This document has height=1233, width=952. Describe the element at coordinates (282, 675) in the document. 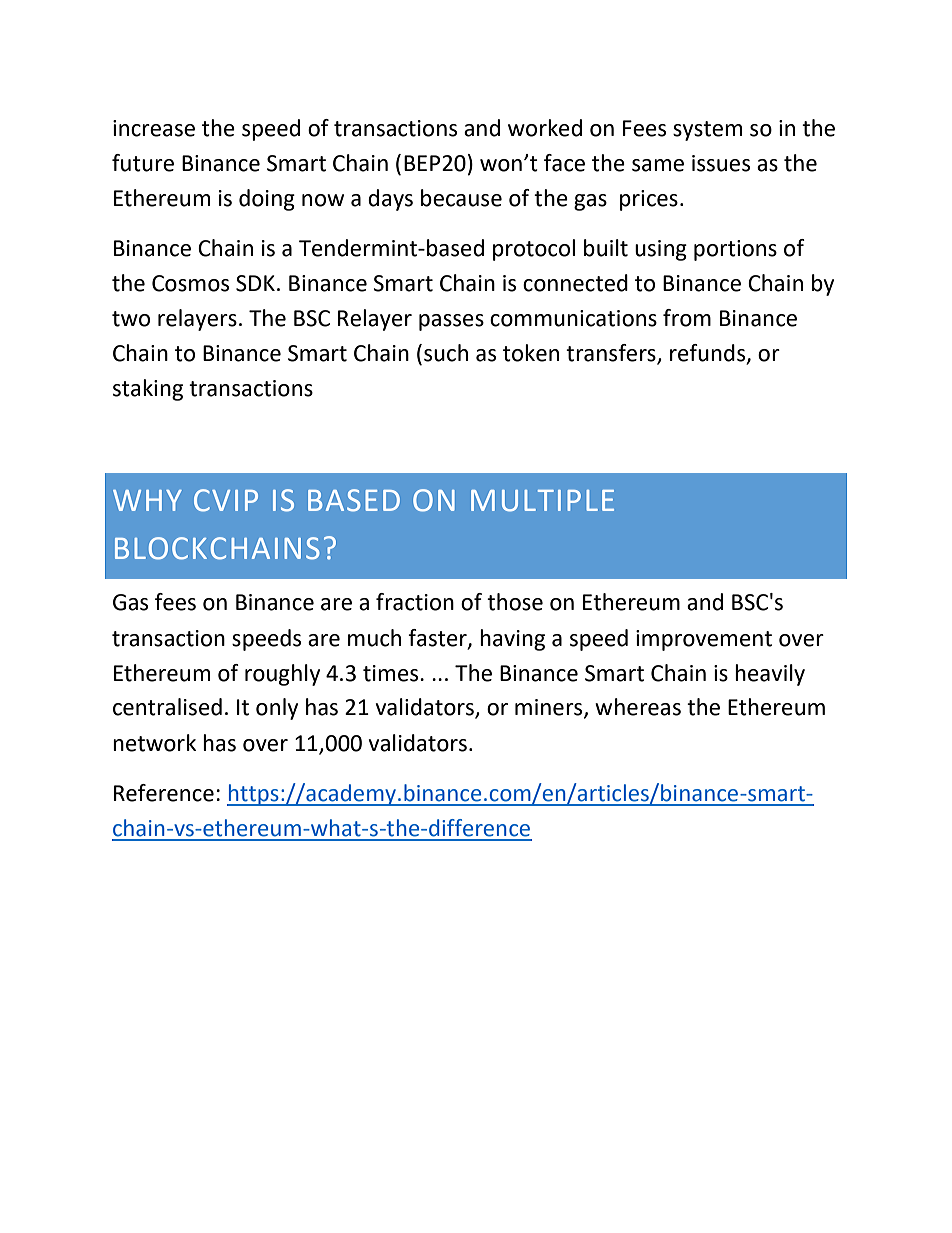

I see `roughly` at that location.
